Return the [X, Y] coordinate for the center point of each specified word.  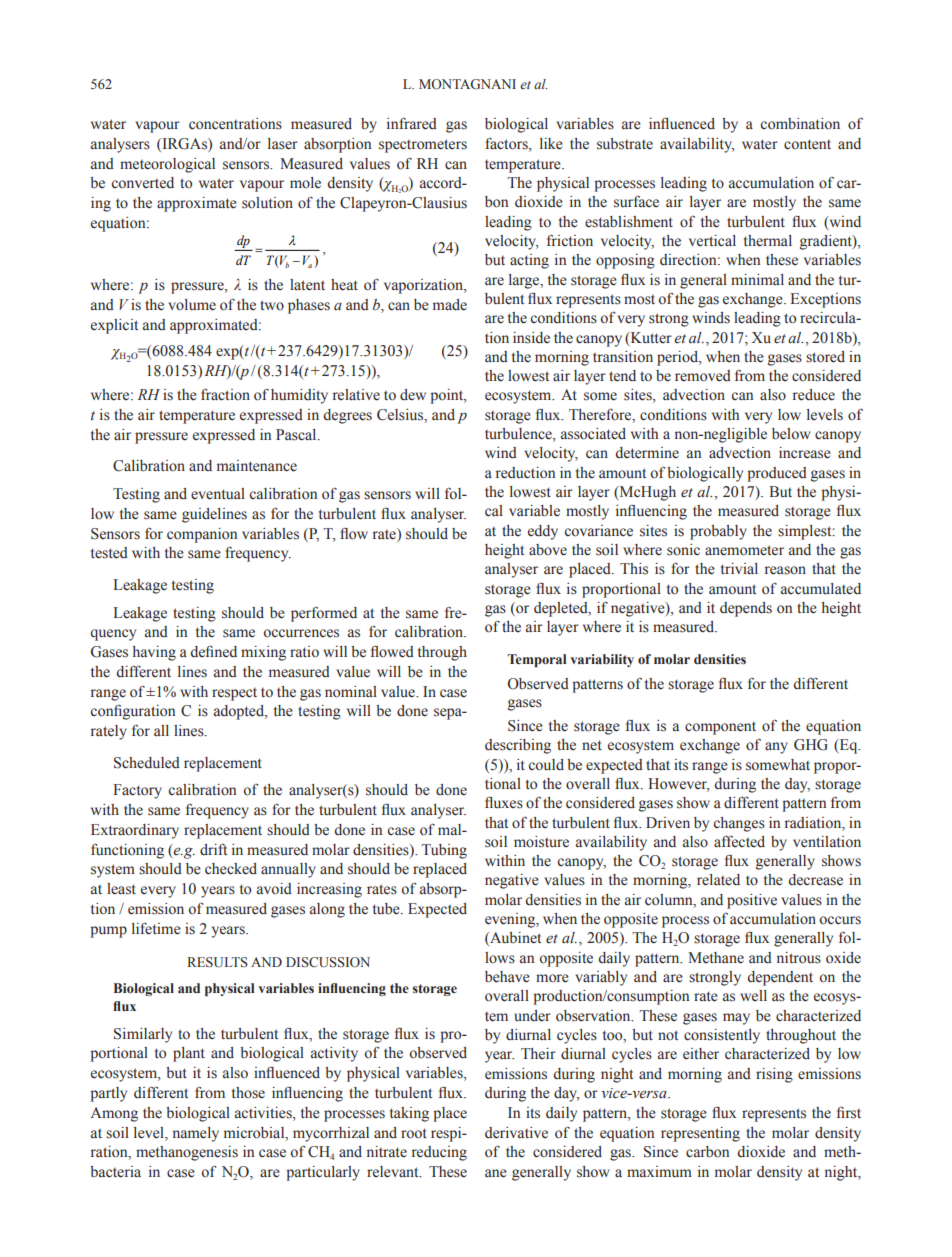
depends [746, 609]
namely [196, 1134]
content [807, 144]
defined [213, 651]
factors [507, 144]
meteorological [167, 165]
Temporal [536, 660]
